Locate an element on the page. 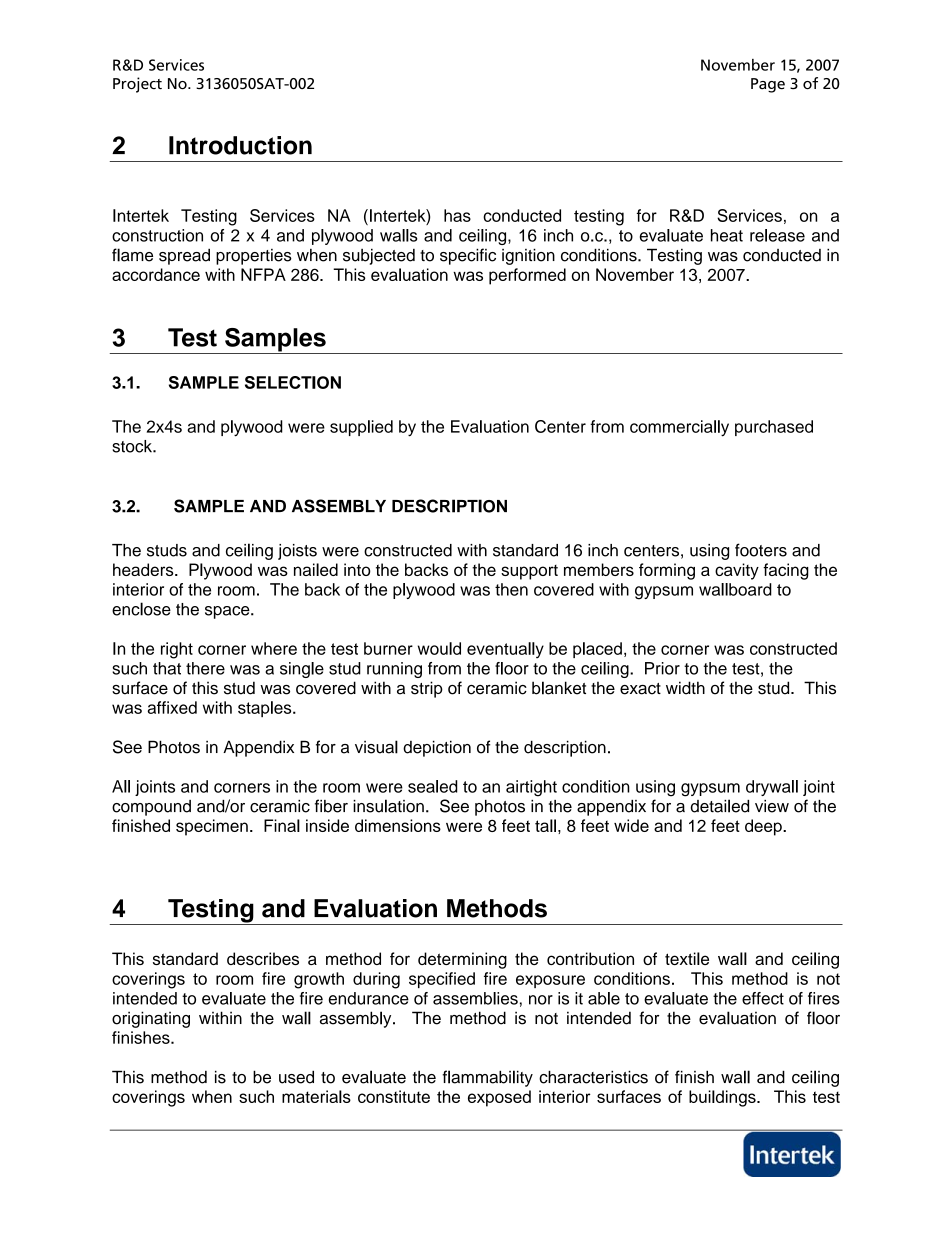  then is located at coordinates (511, 589).
